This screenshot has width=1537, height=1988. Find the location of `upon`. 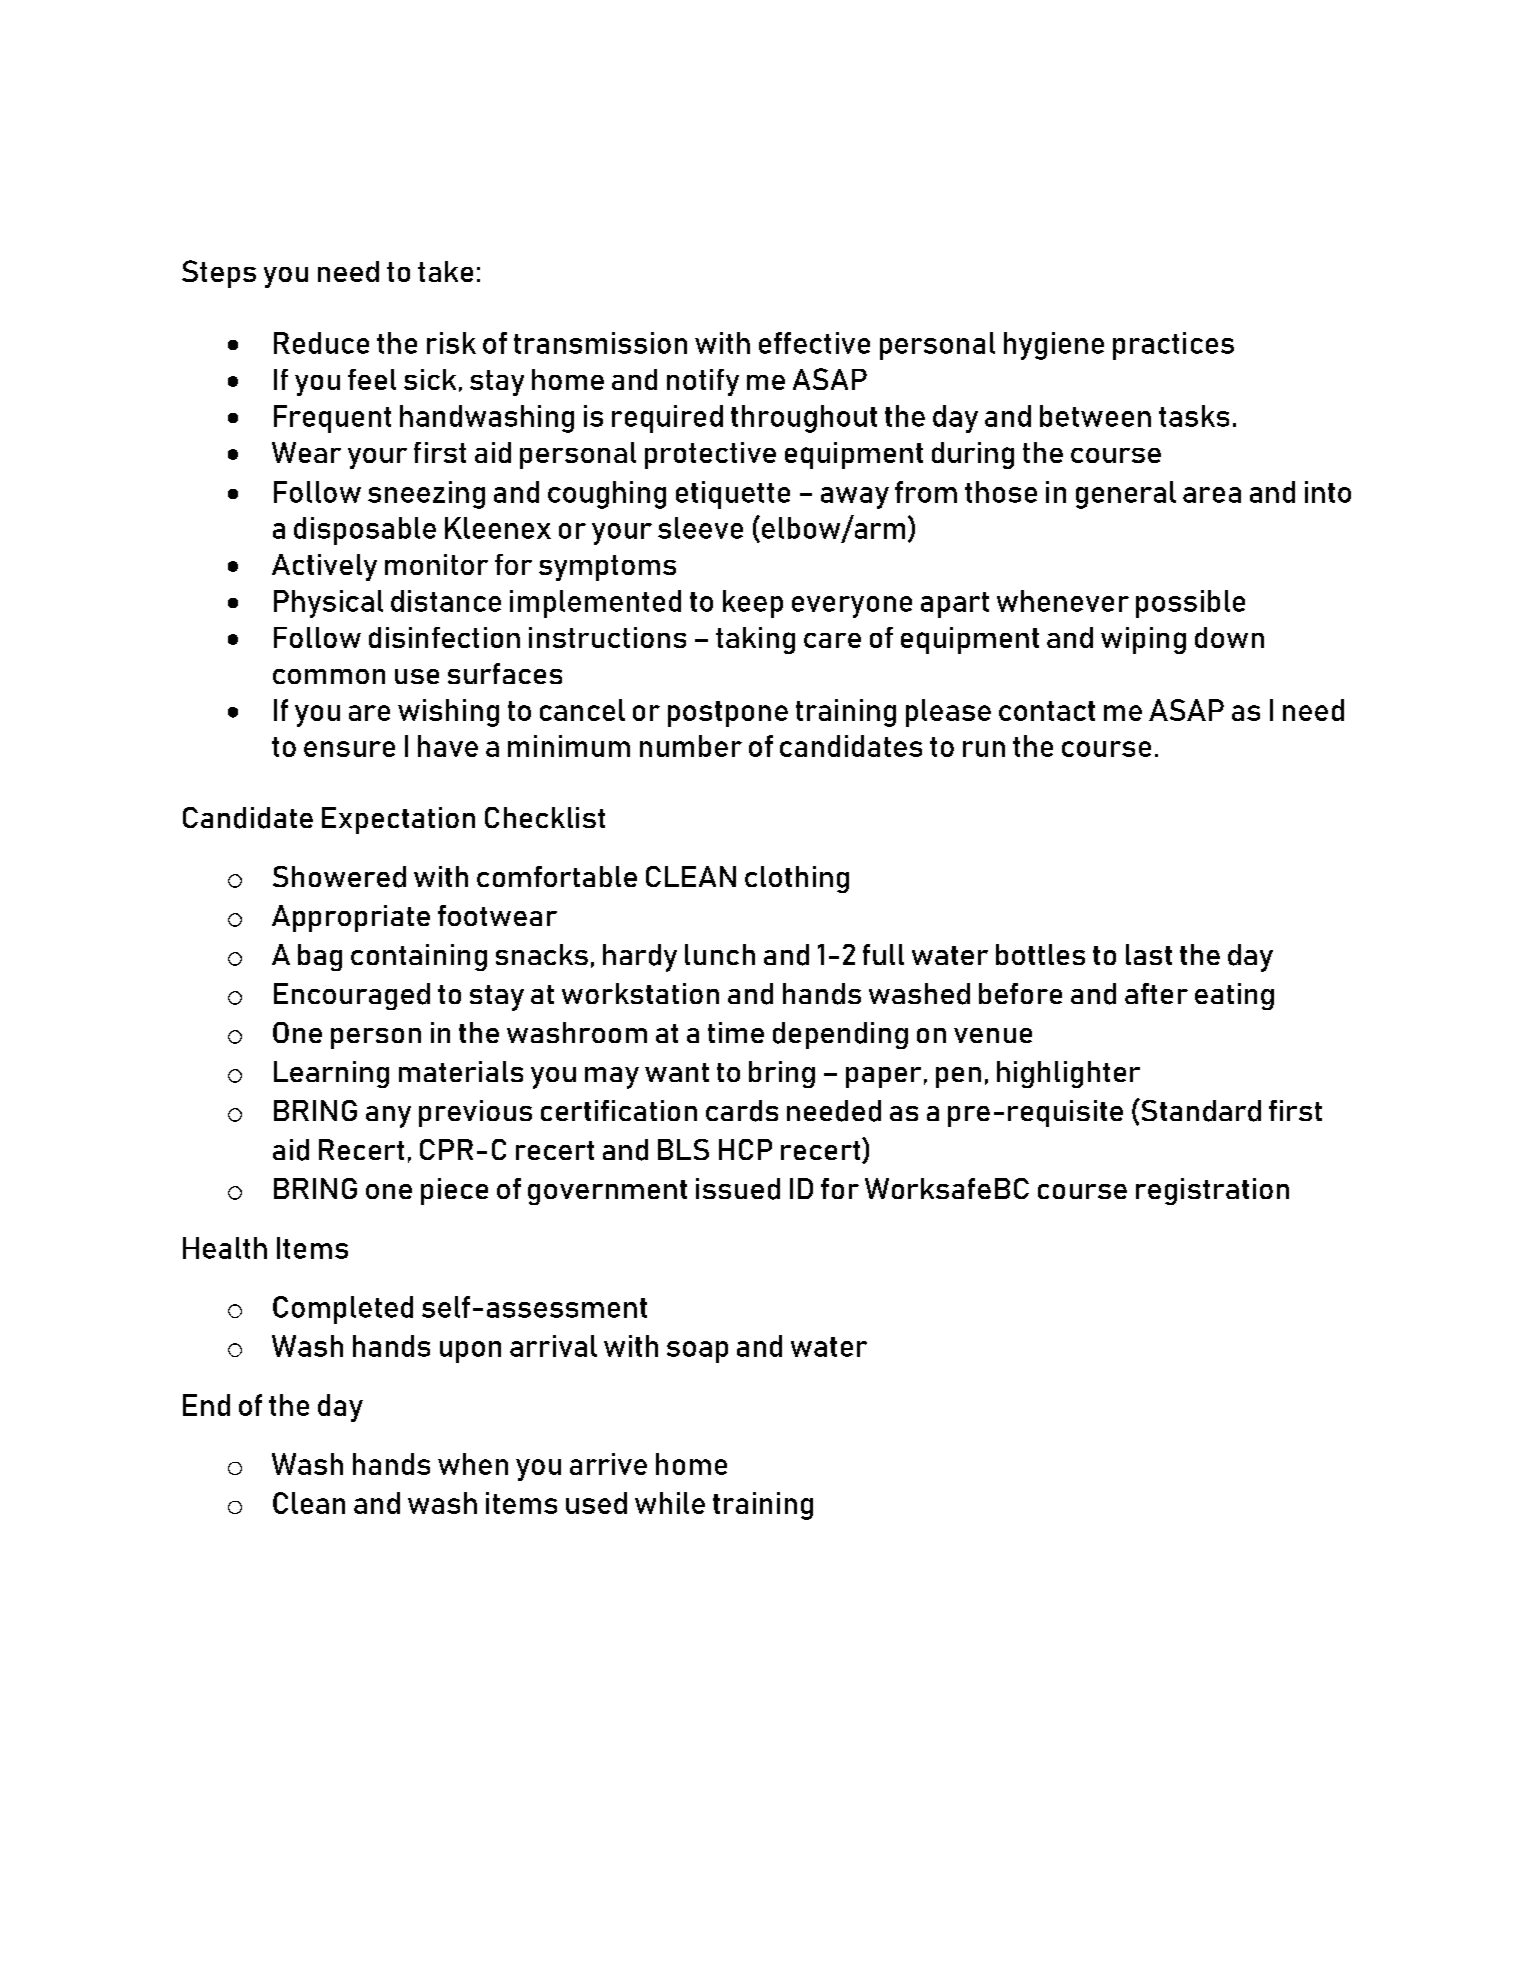

upon is located at coordinates (470, 1352).
